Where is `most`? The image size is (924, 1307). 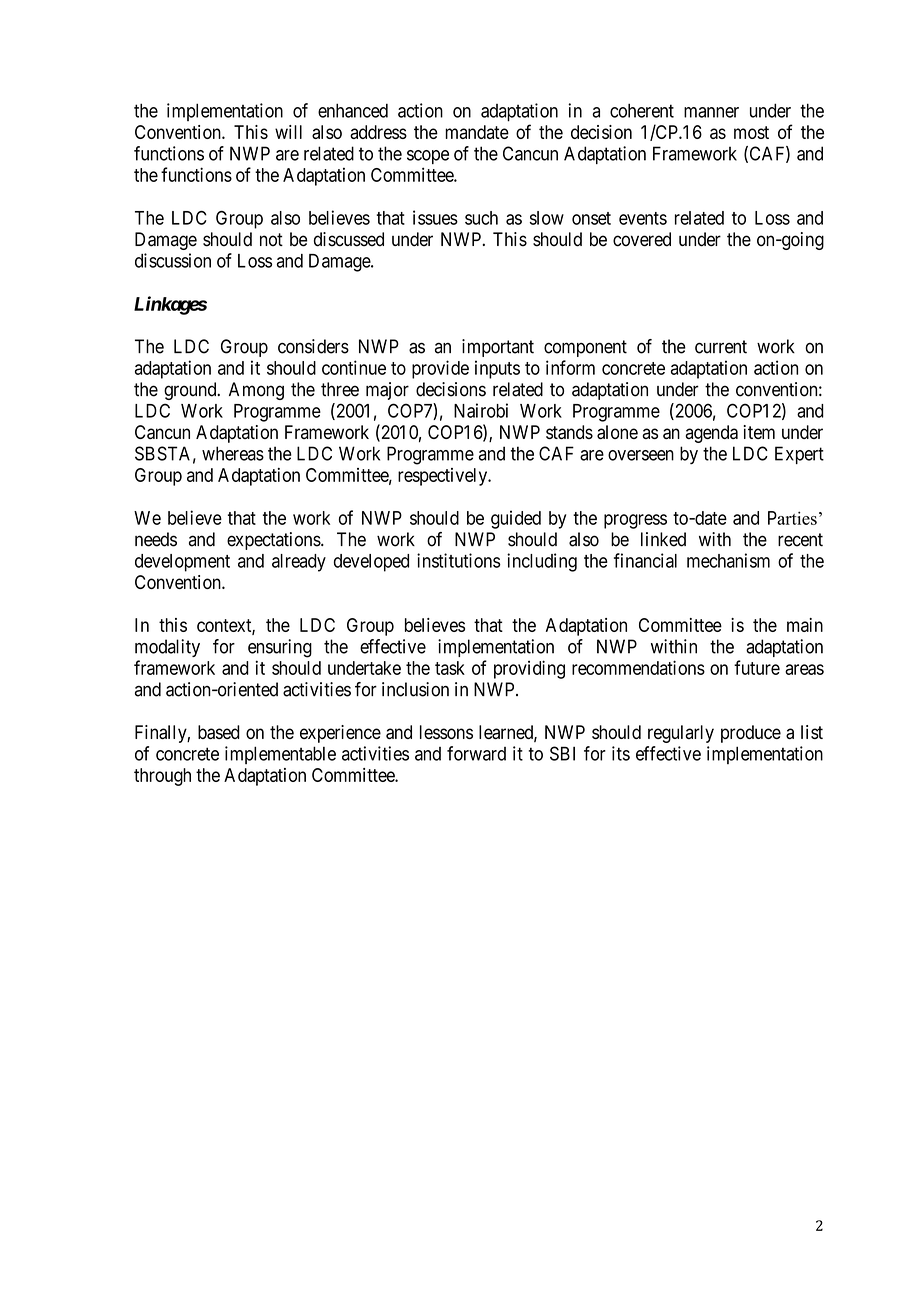
most is located at coordinates (751, 132).
